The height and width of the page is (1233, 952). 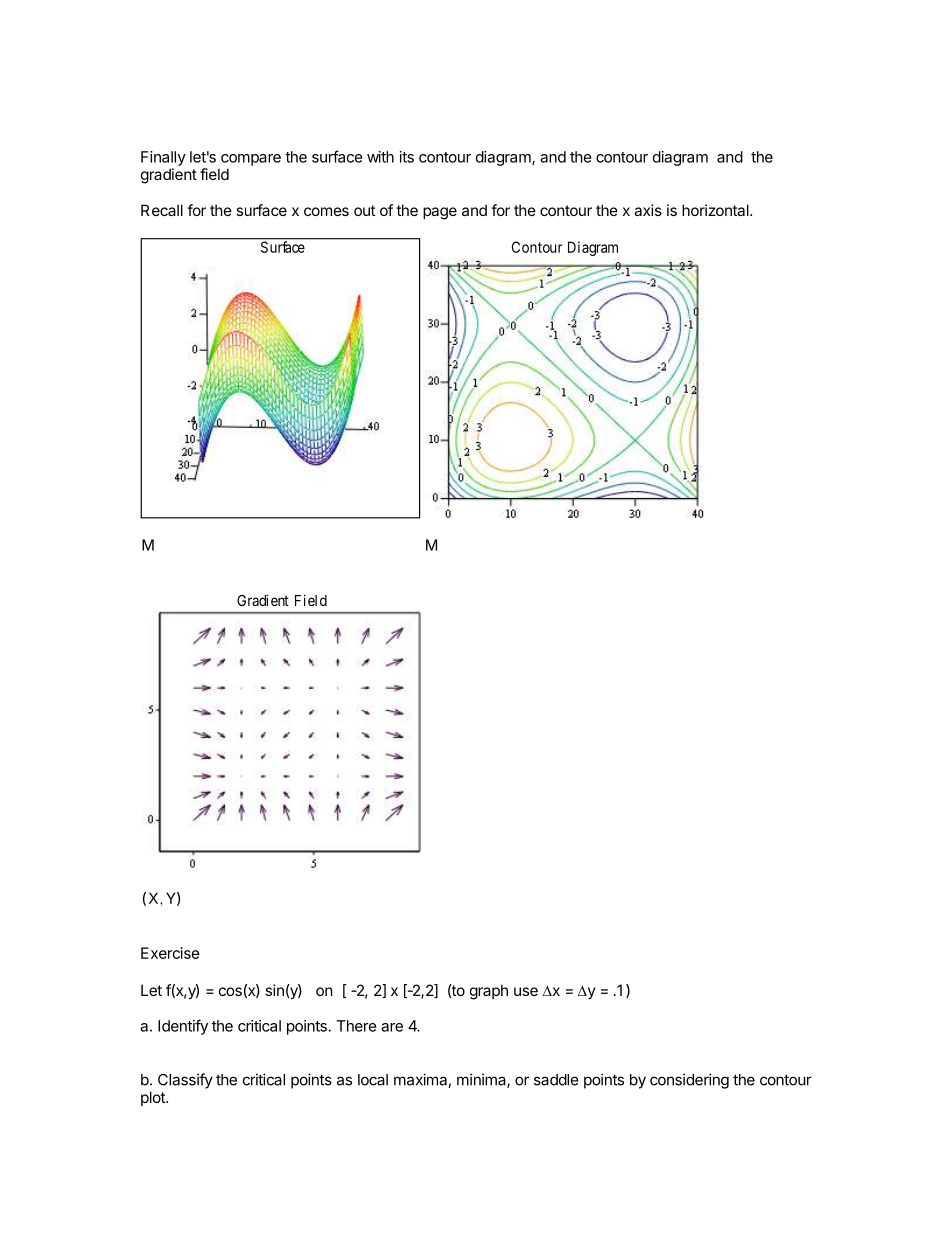 What do you see at coordinates (185, 1081) in the page?
I see `Classify` at bounding box center [185, 1081].
